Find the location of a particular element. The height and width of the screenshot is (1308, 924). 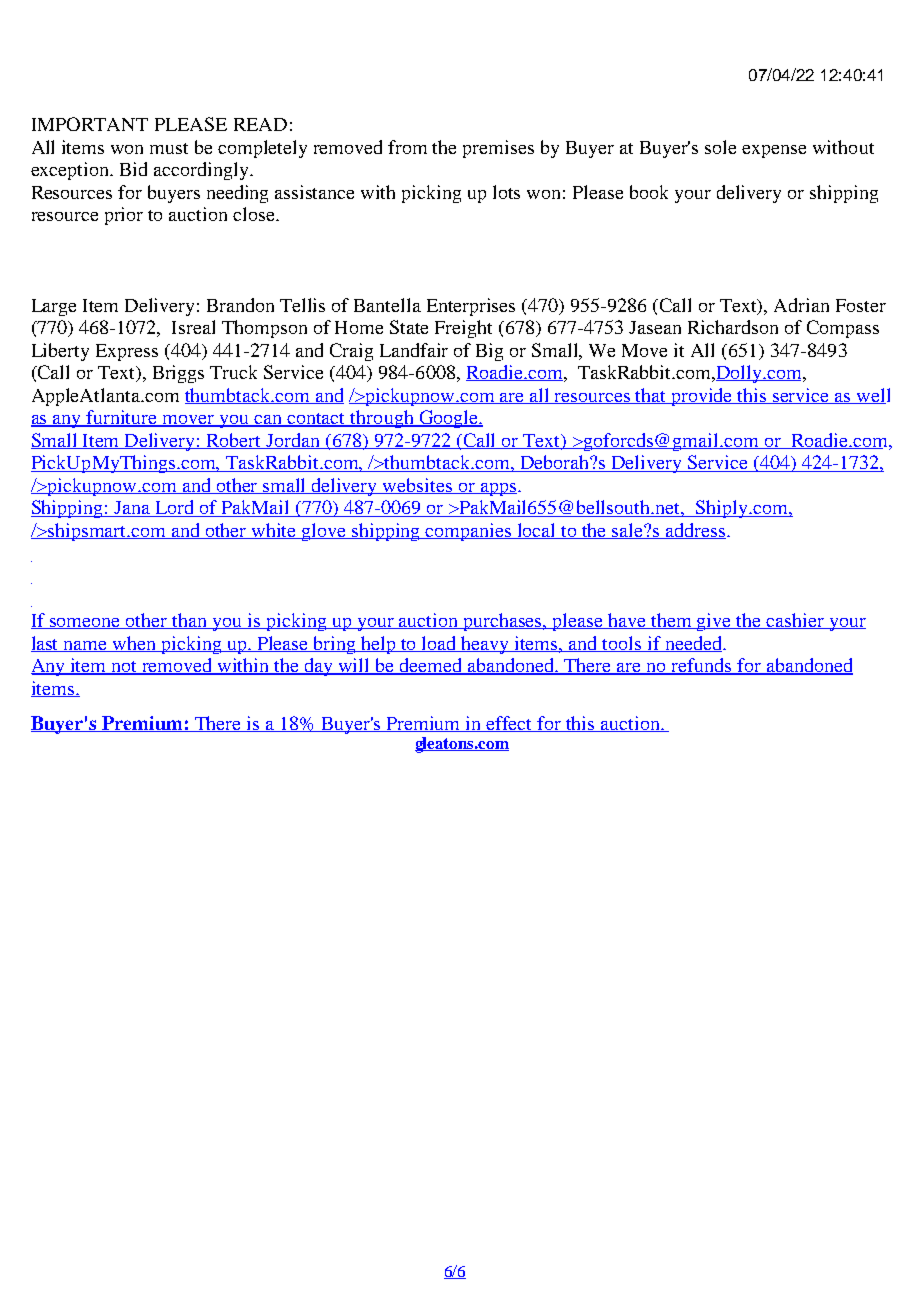

must is located at coordinates (169, 148).
